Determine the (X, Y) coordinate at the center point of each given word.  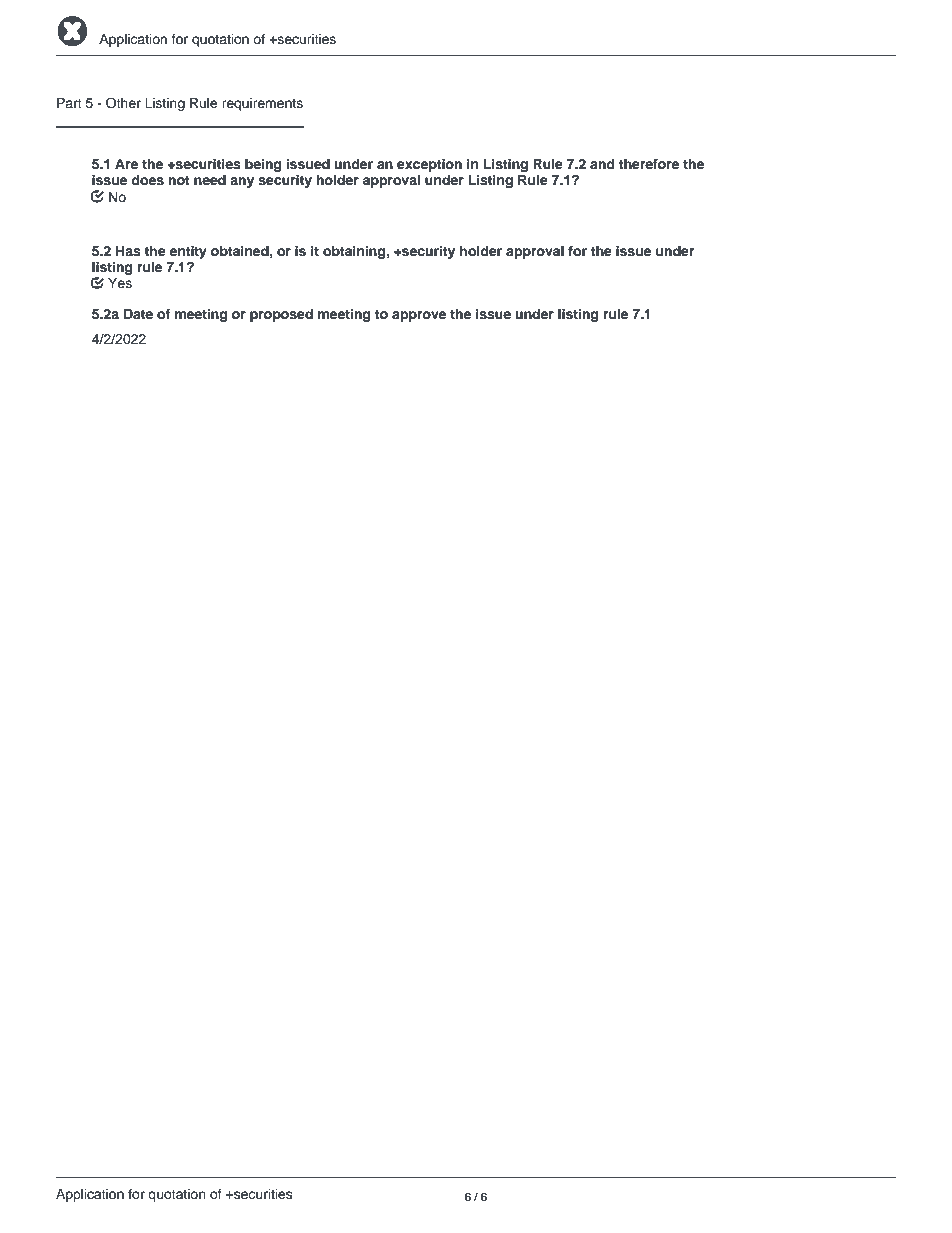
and (602, 164)
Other (123, 103)
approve (419, 316)
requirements (262, 104)
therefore (649, 164)
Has (128, 251)
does (147, 180)
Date (138, 314)
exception (429, 165)
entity (188, 252)
